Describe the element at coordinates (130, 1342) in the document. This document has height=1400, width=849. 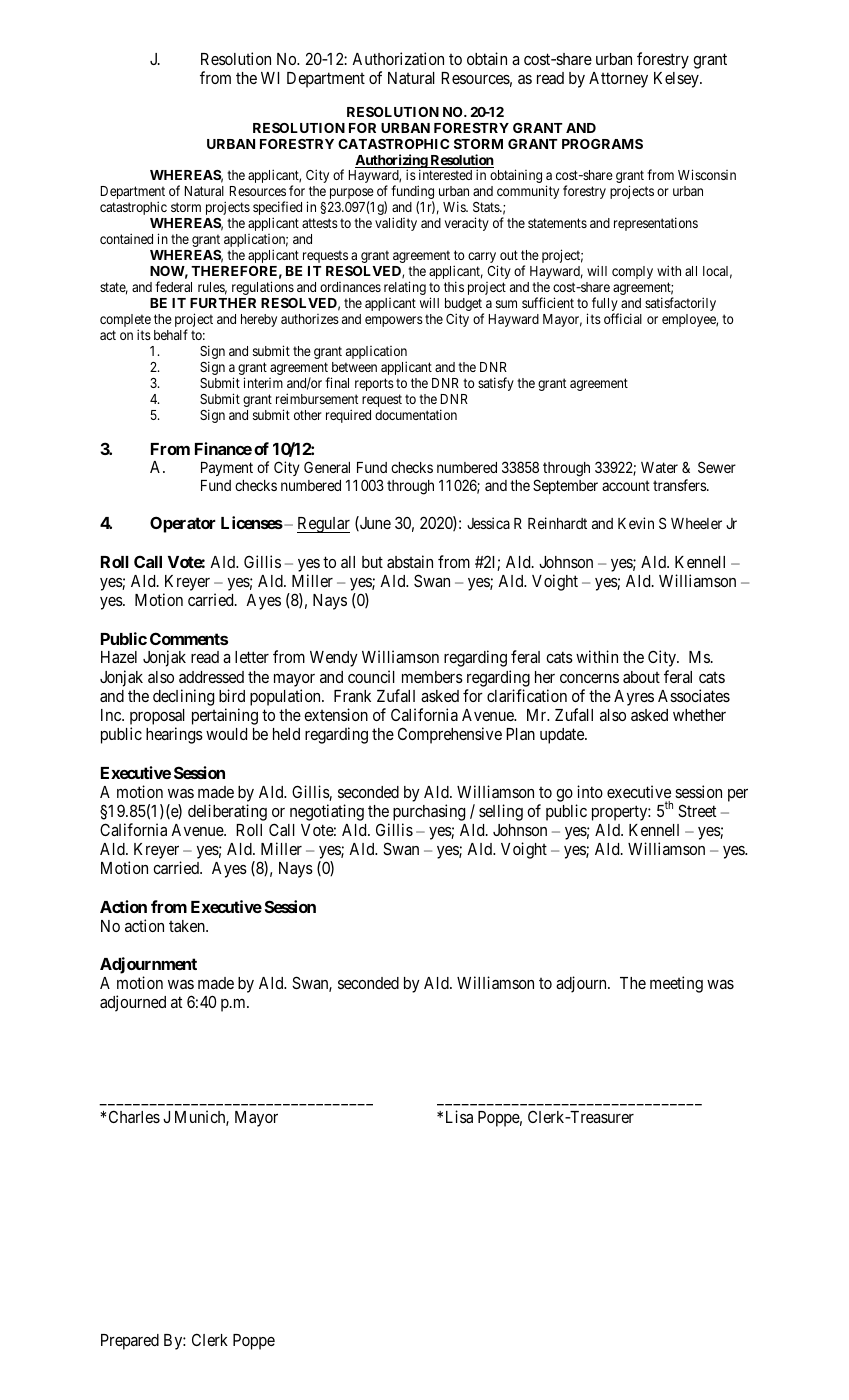
I see `Prepared` at that location.
